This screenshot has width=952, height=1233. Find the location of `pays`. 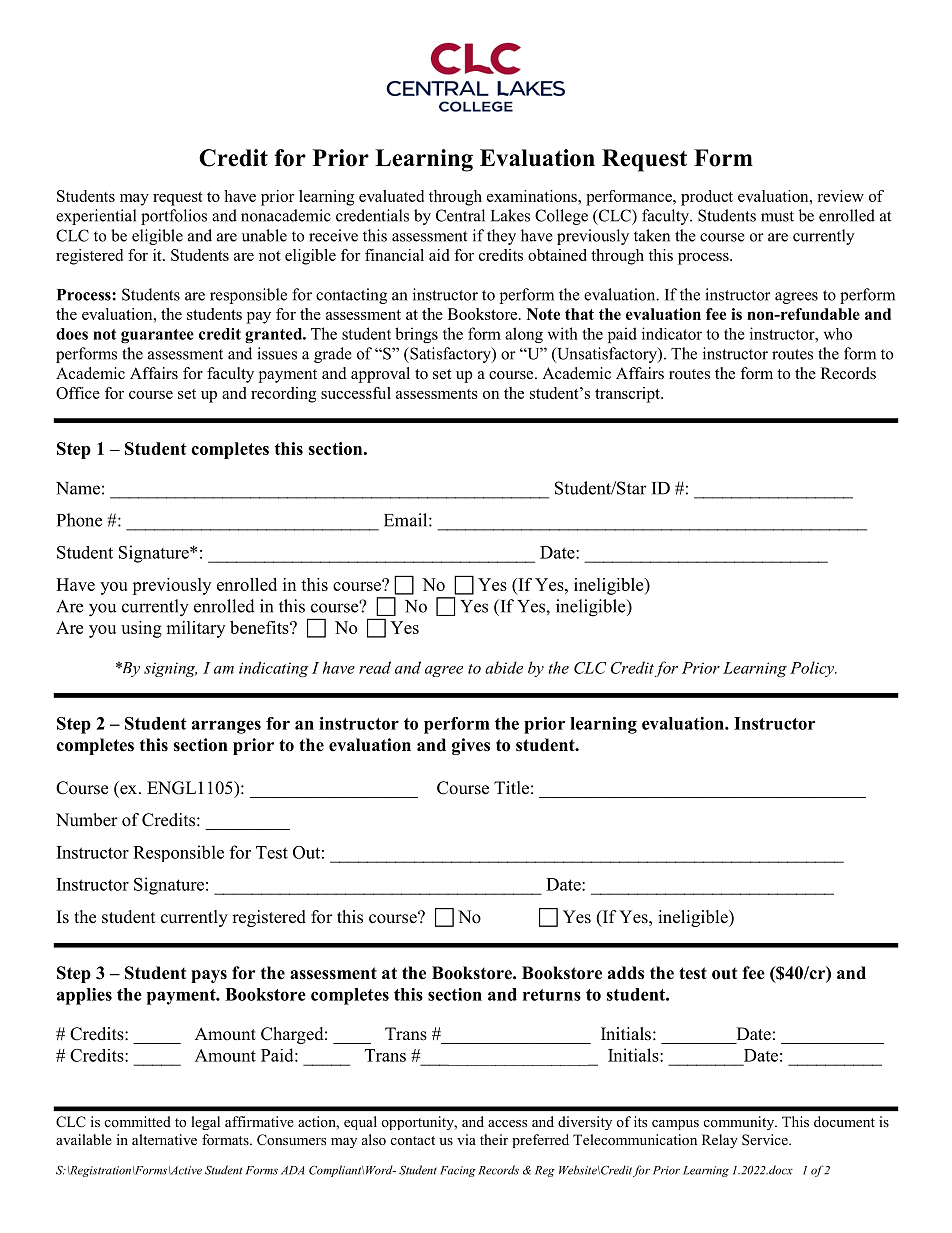

pays is located at coordinates (209, 976).
